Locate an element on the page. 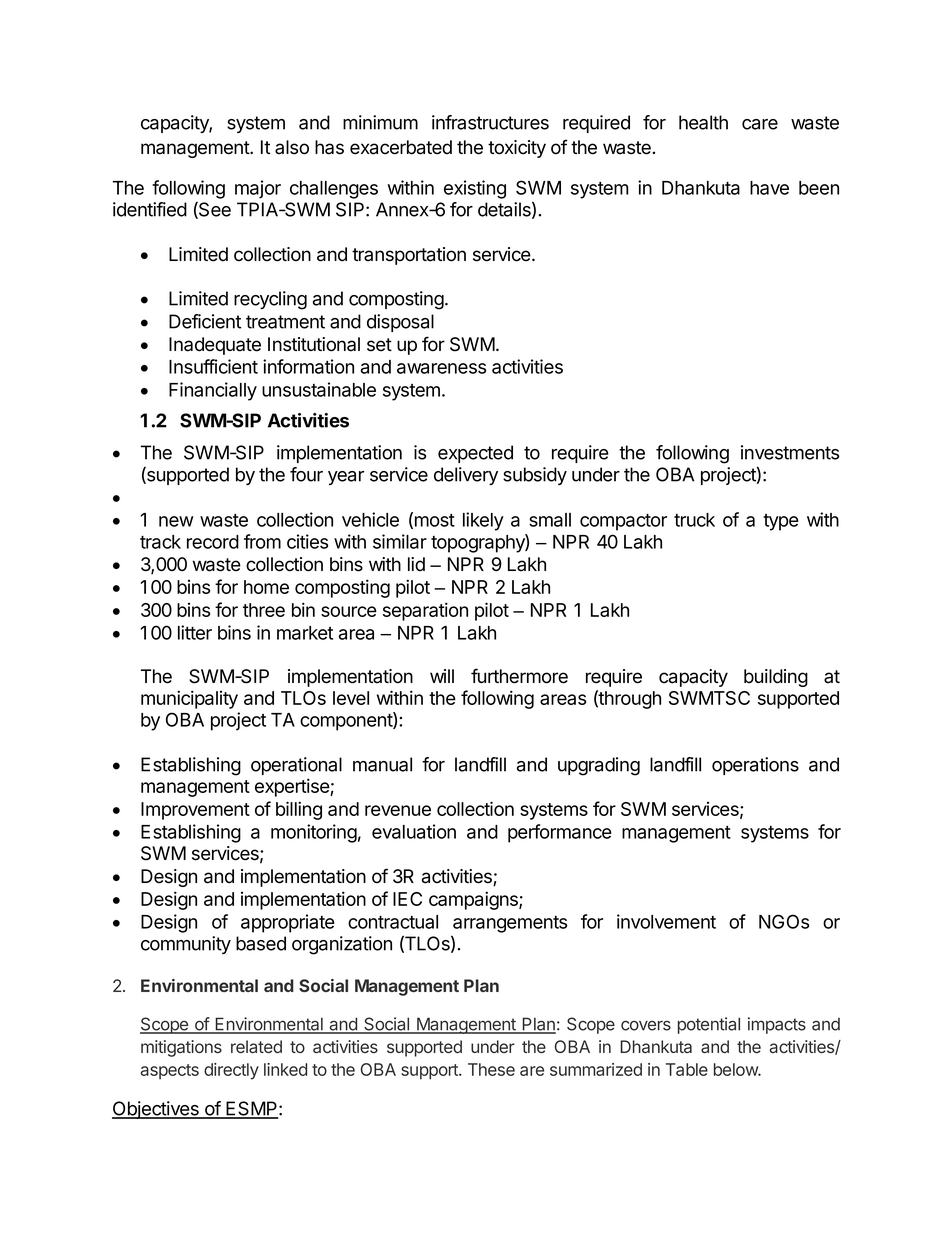  care is located at coordinates (760, 124).
